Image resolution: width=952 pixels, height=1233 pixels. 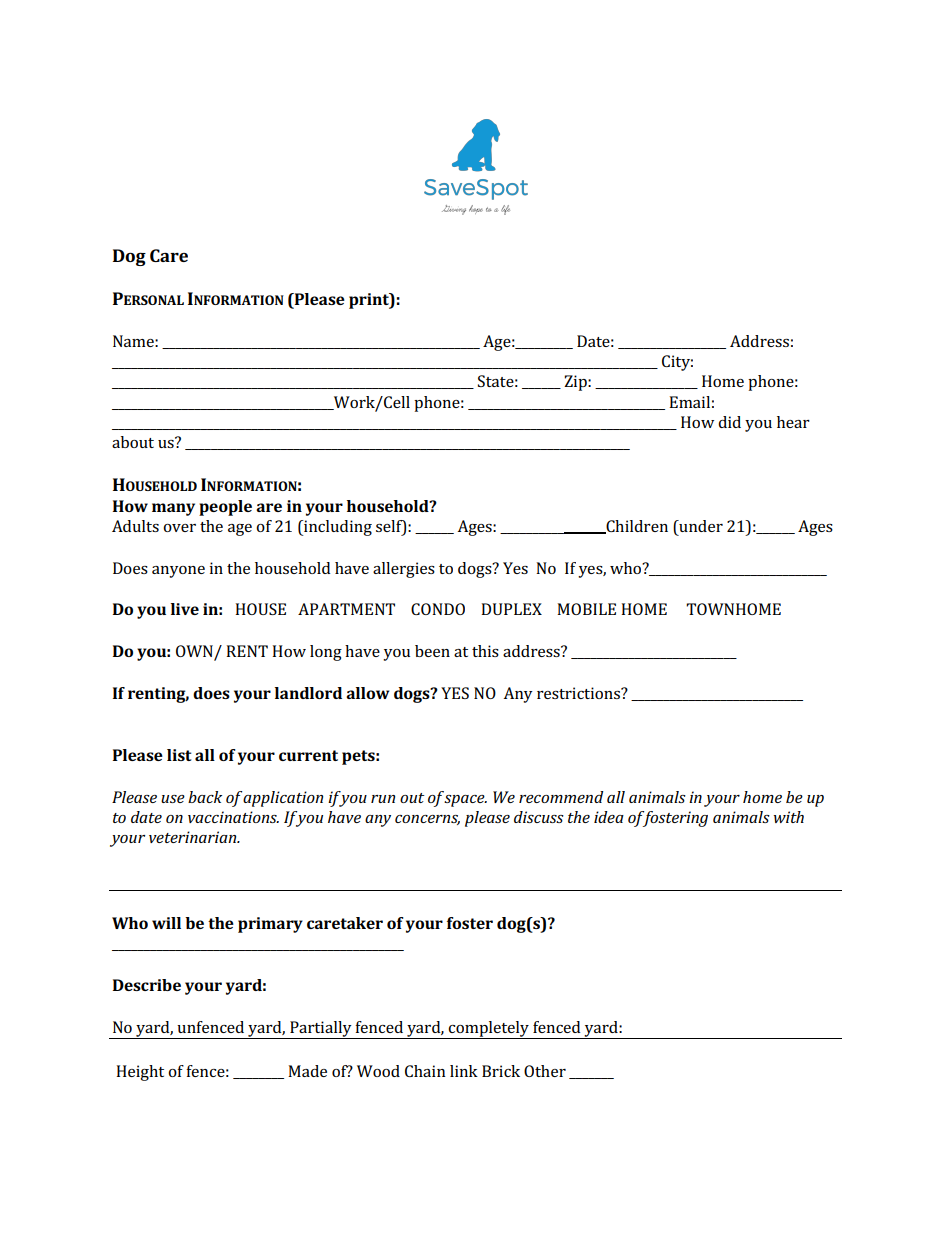 What do you see at coordinates (789, 817) in the screenshot?
I see `with` at bounding box center [789, 817].
